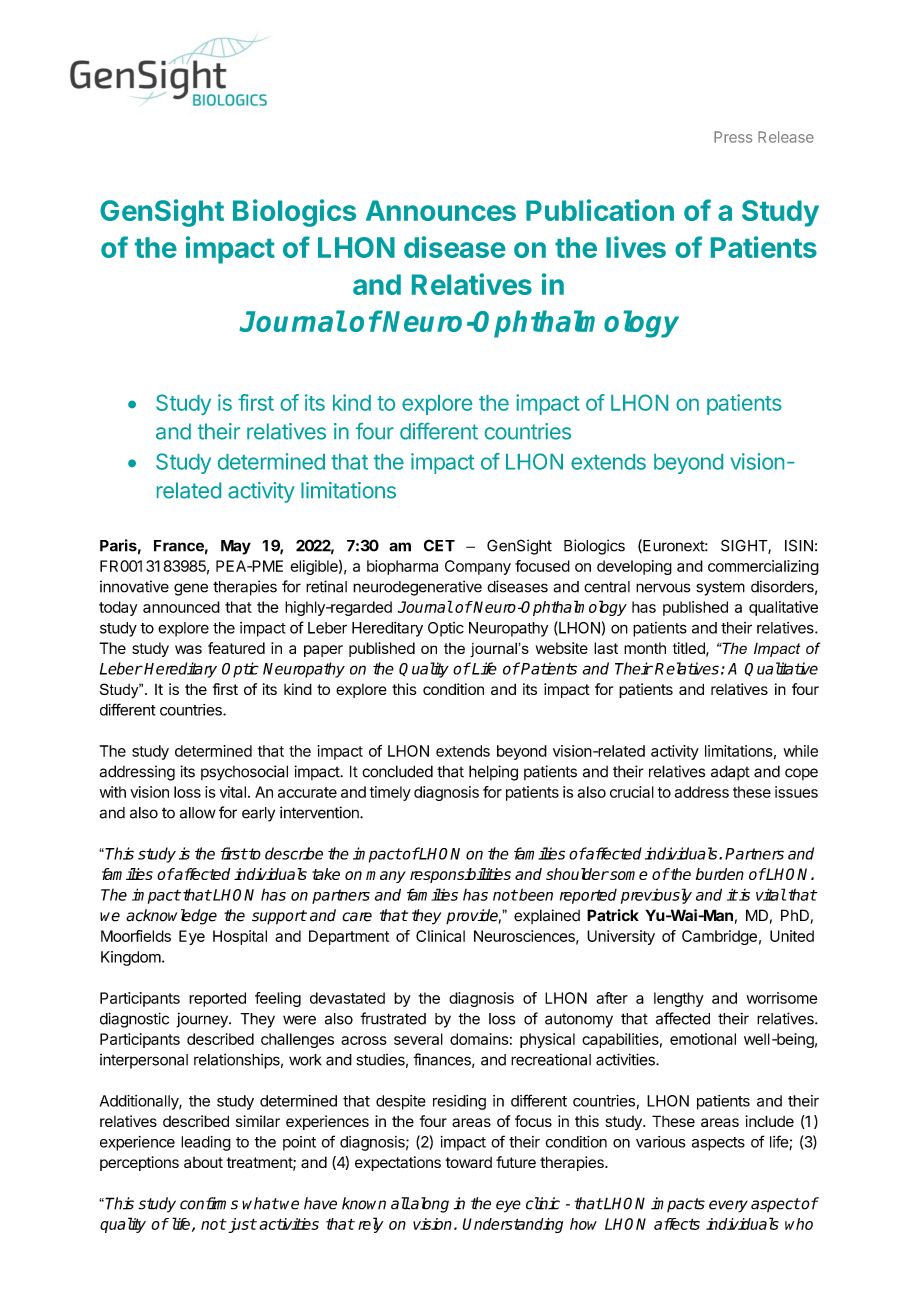 Image resolution: width=924 pixels, height=1308 pixels. I want to click on Announces, so click(441, 210).
